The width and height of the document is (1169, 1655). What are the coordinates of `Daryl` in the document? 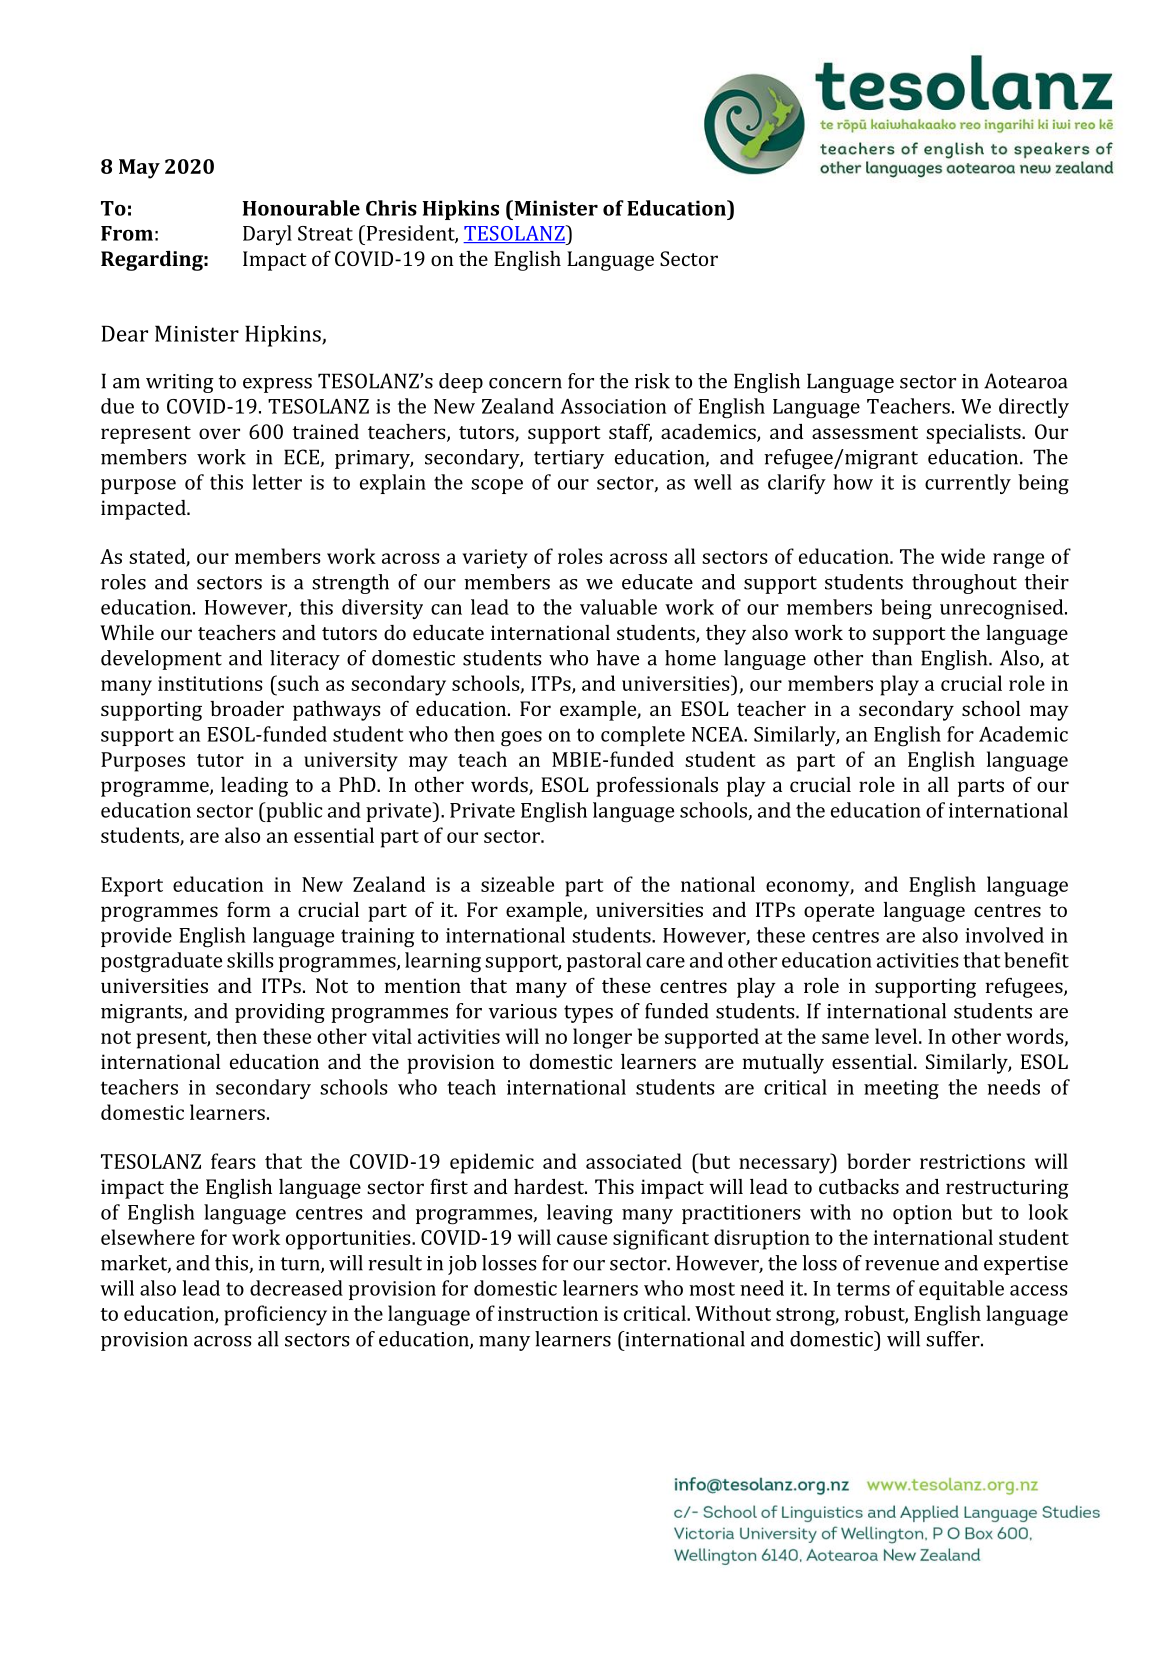 It's located at (267, 235).
